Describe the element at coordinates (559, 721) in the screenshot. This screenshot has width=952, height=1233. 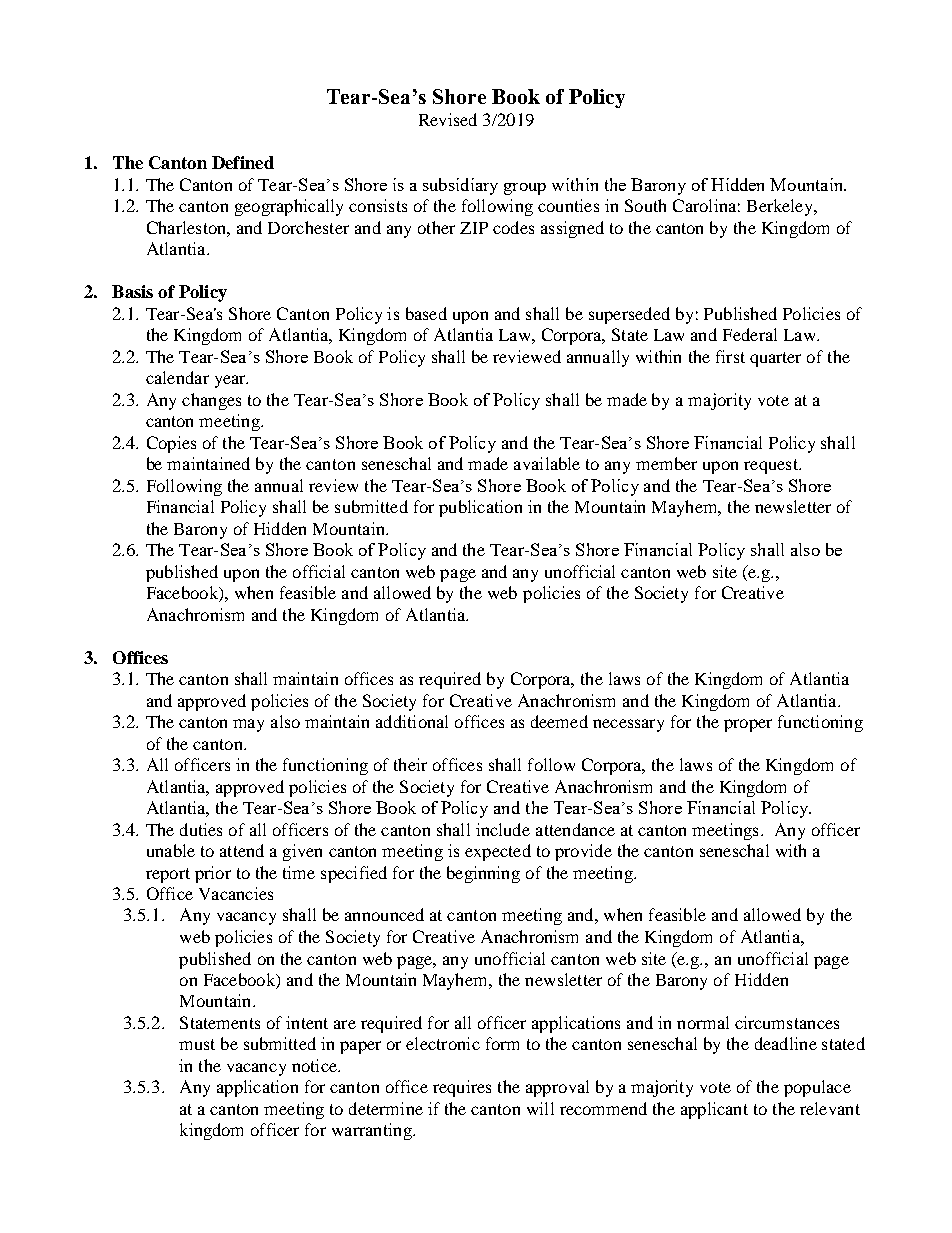
I see `deemed` at that location.
